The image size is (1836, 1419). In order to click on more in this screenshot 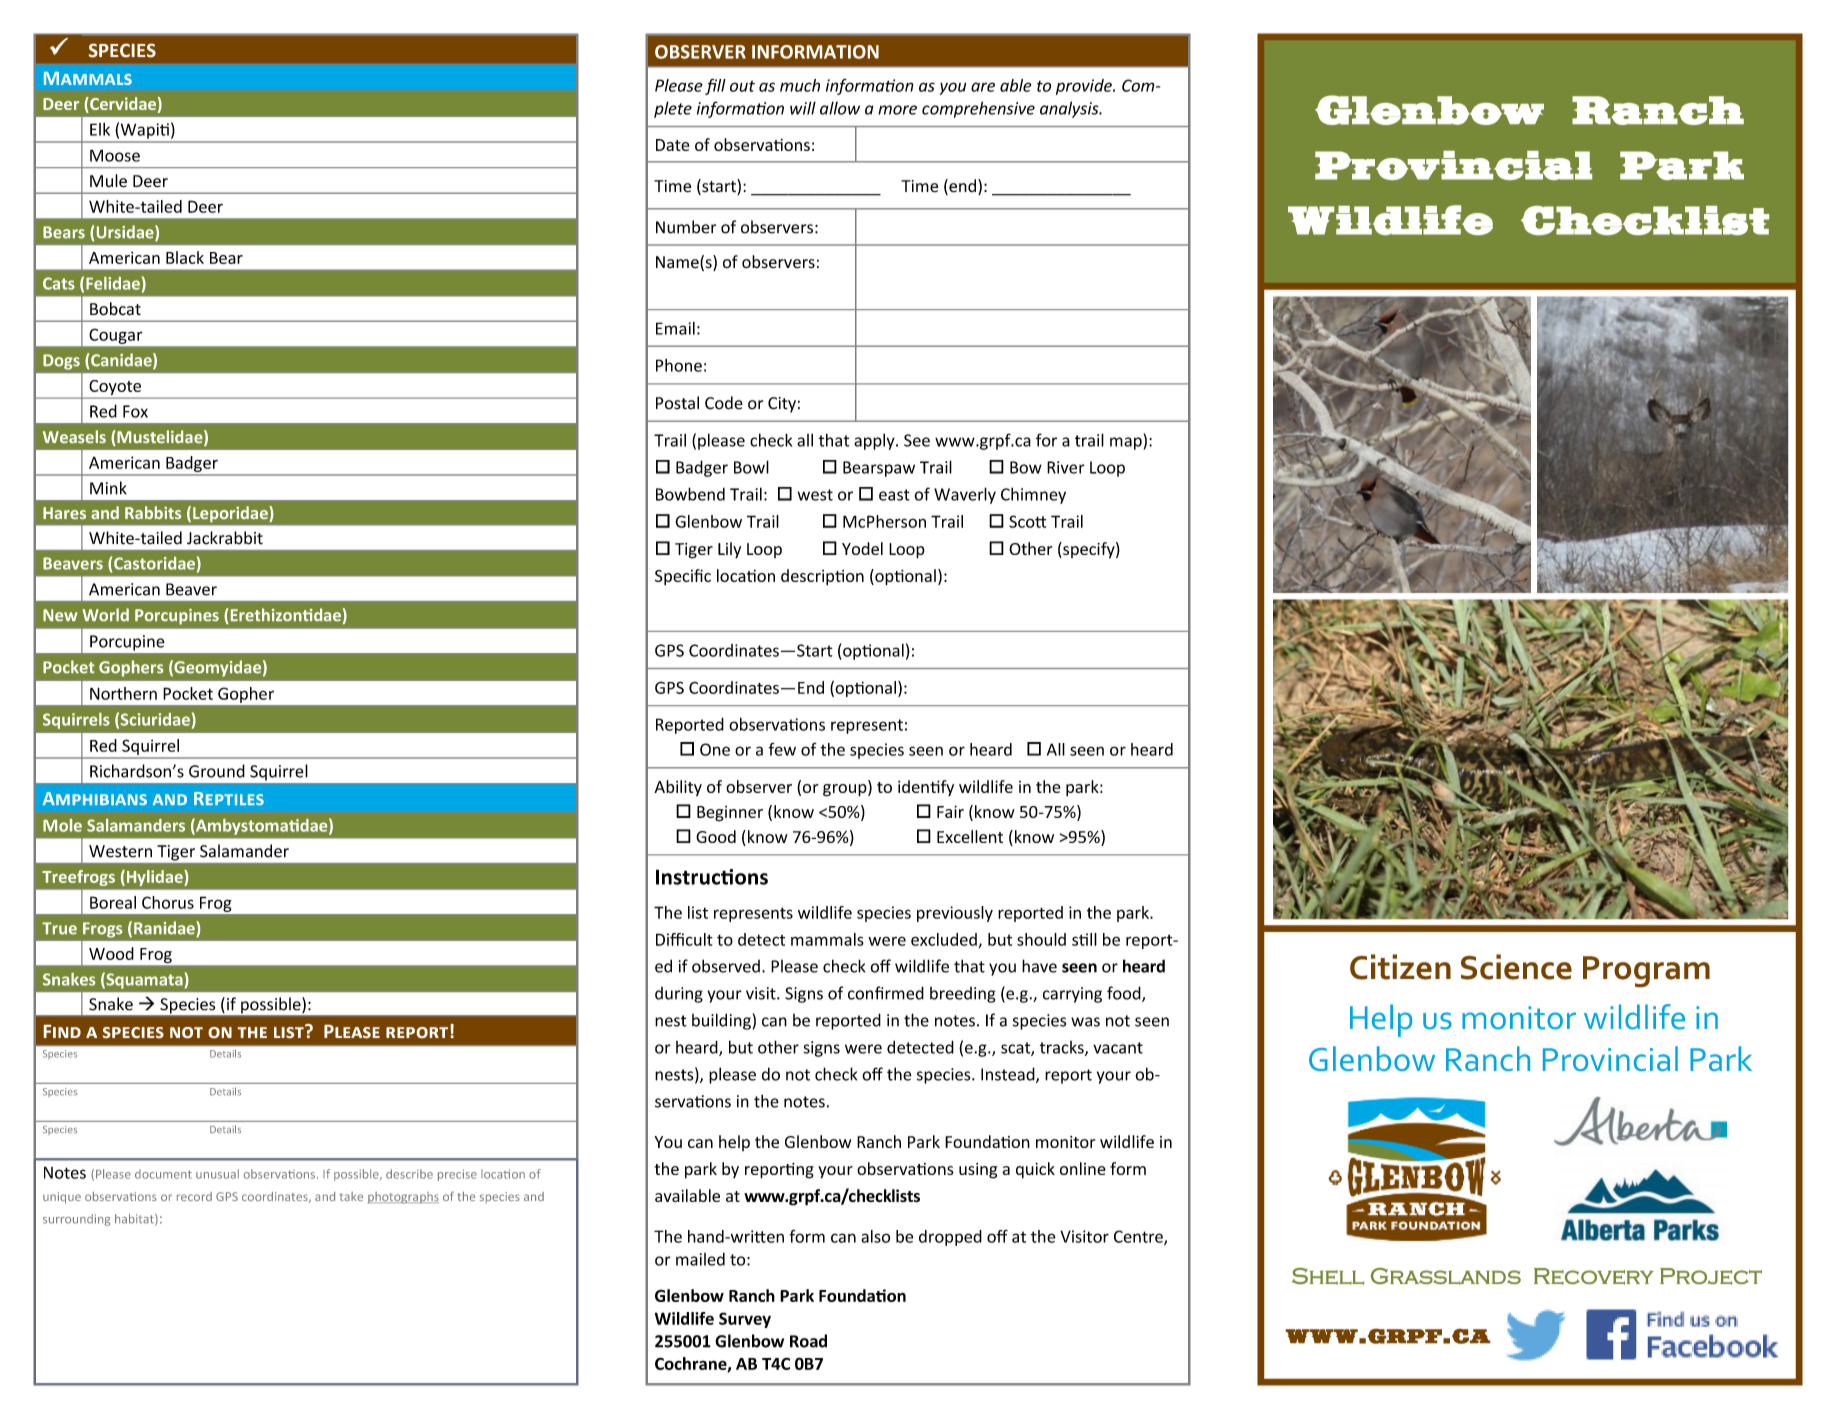, I will do `click(897, 110)`.
